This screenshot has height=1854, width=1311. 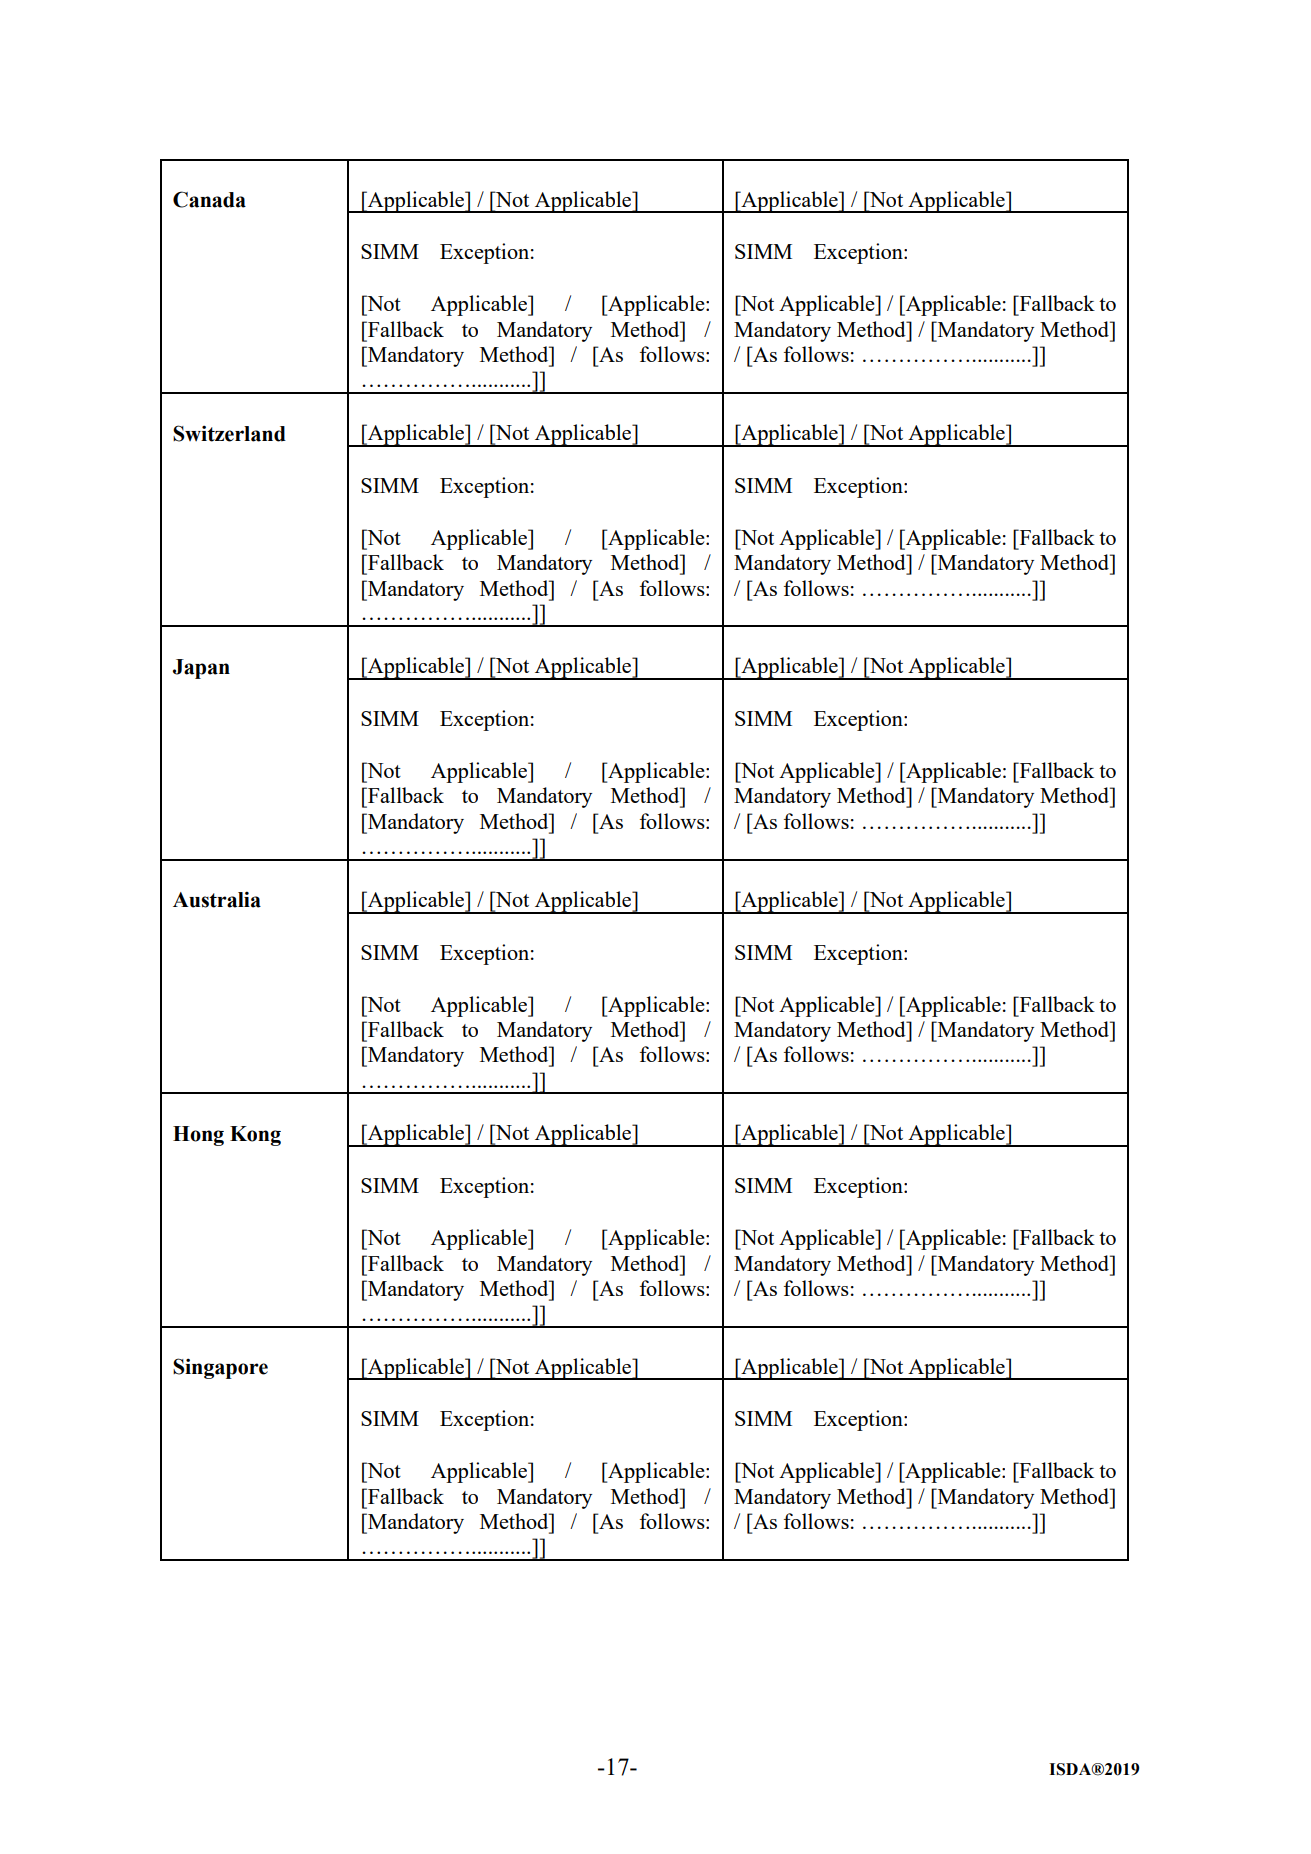 What do you see at coordinates (217, 899) in the screenshot?
I see `Australia` at bounding box center [217, 899].
